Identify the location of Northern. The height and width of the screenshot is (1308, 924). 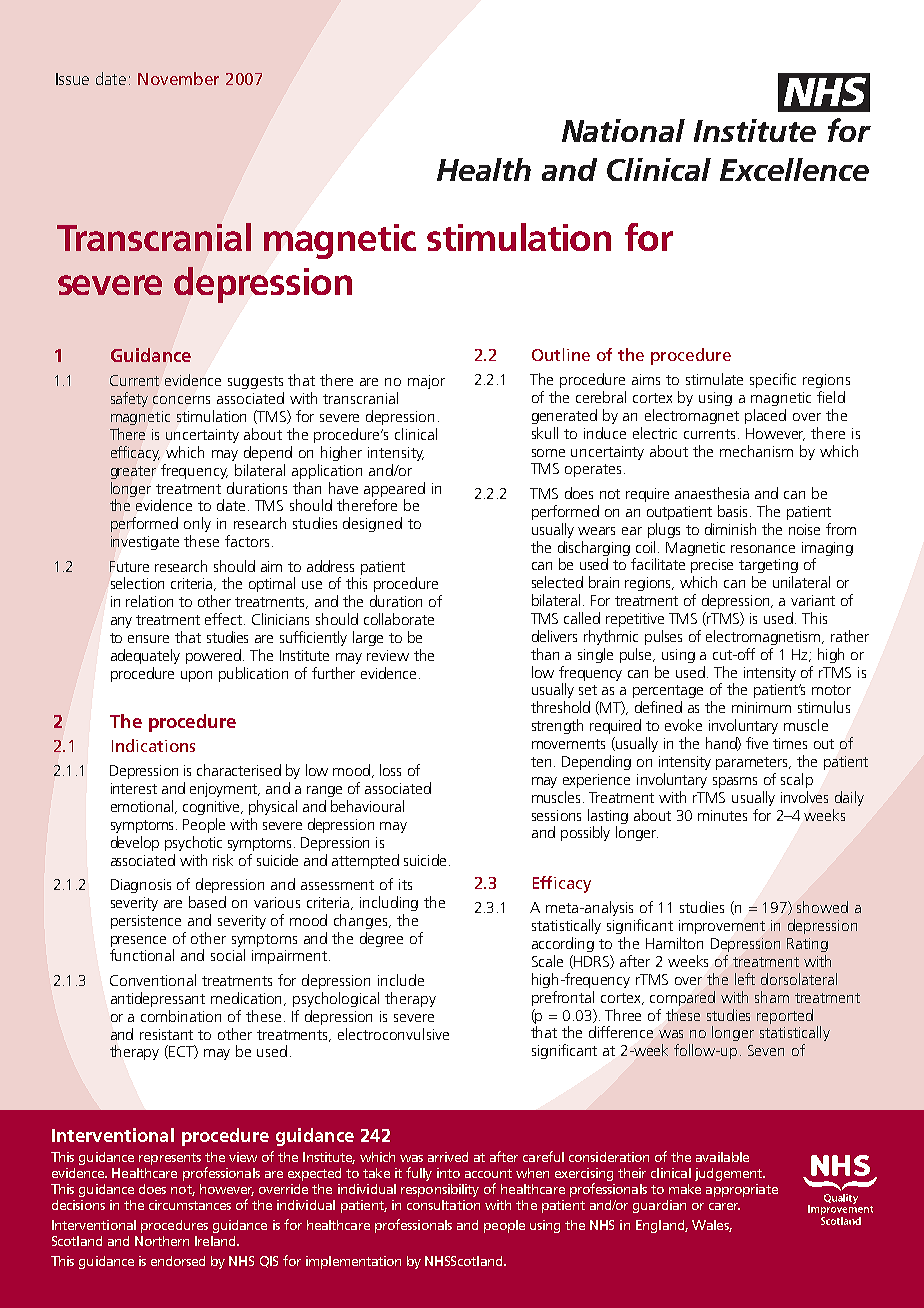
(162, 1241).
